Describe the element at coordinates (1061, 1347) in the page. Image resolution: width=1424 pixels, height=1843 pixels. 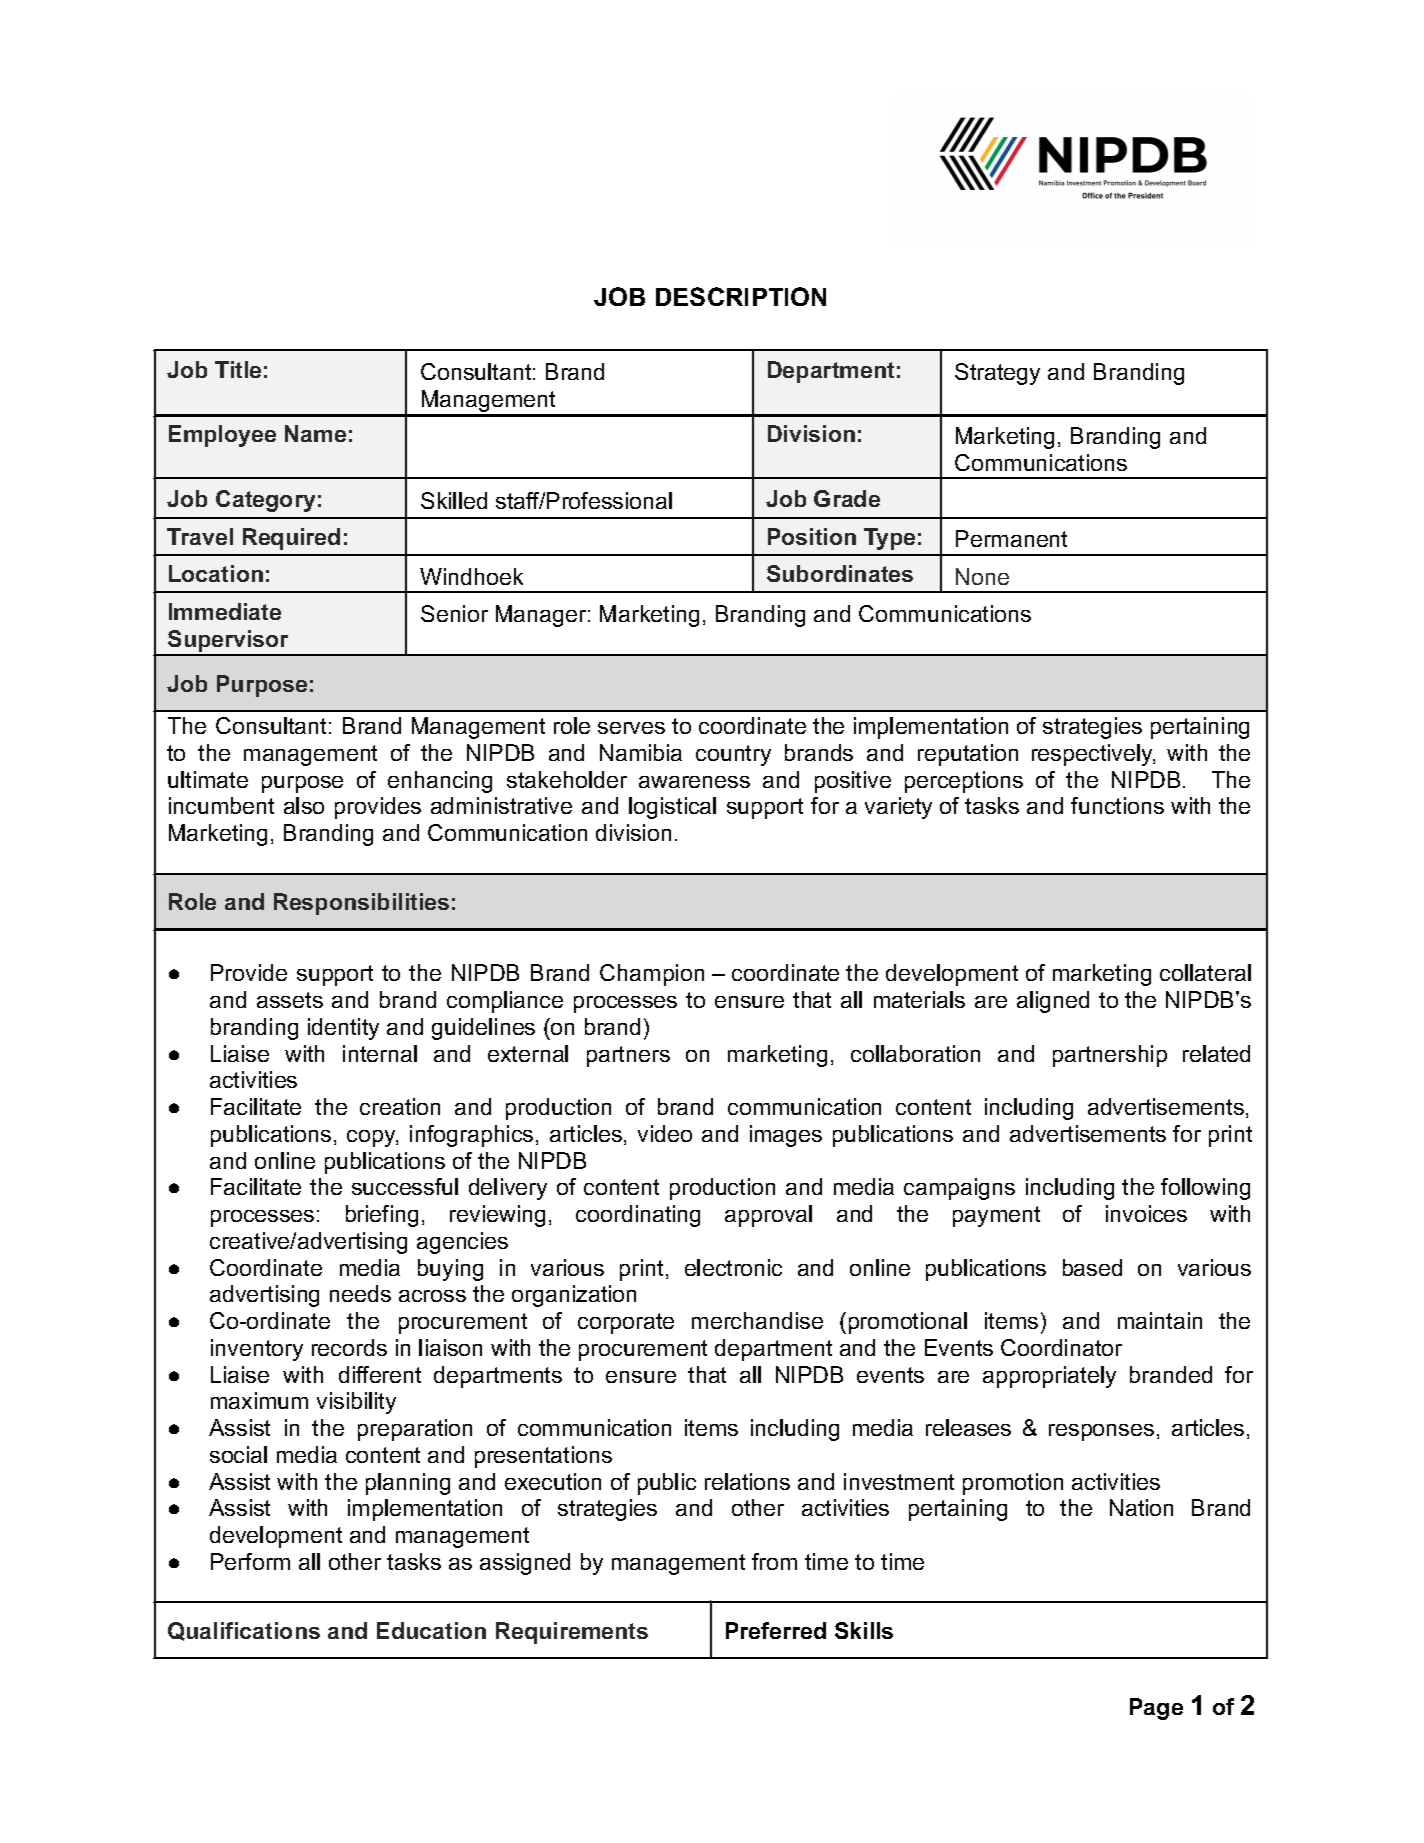
I see `Coordinator` at that location.
